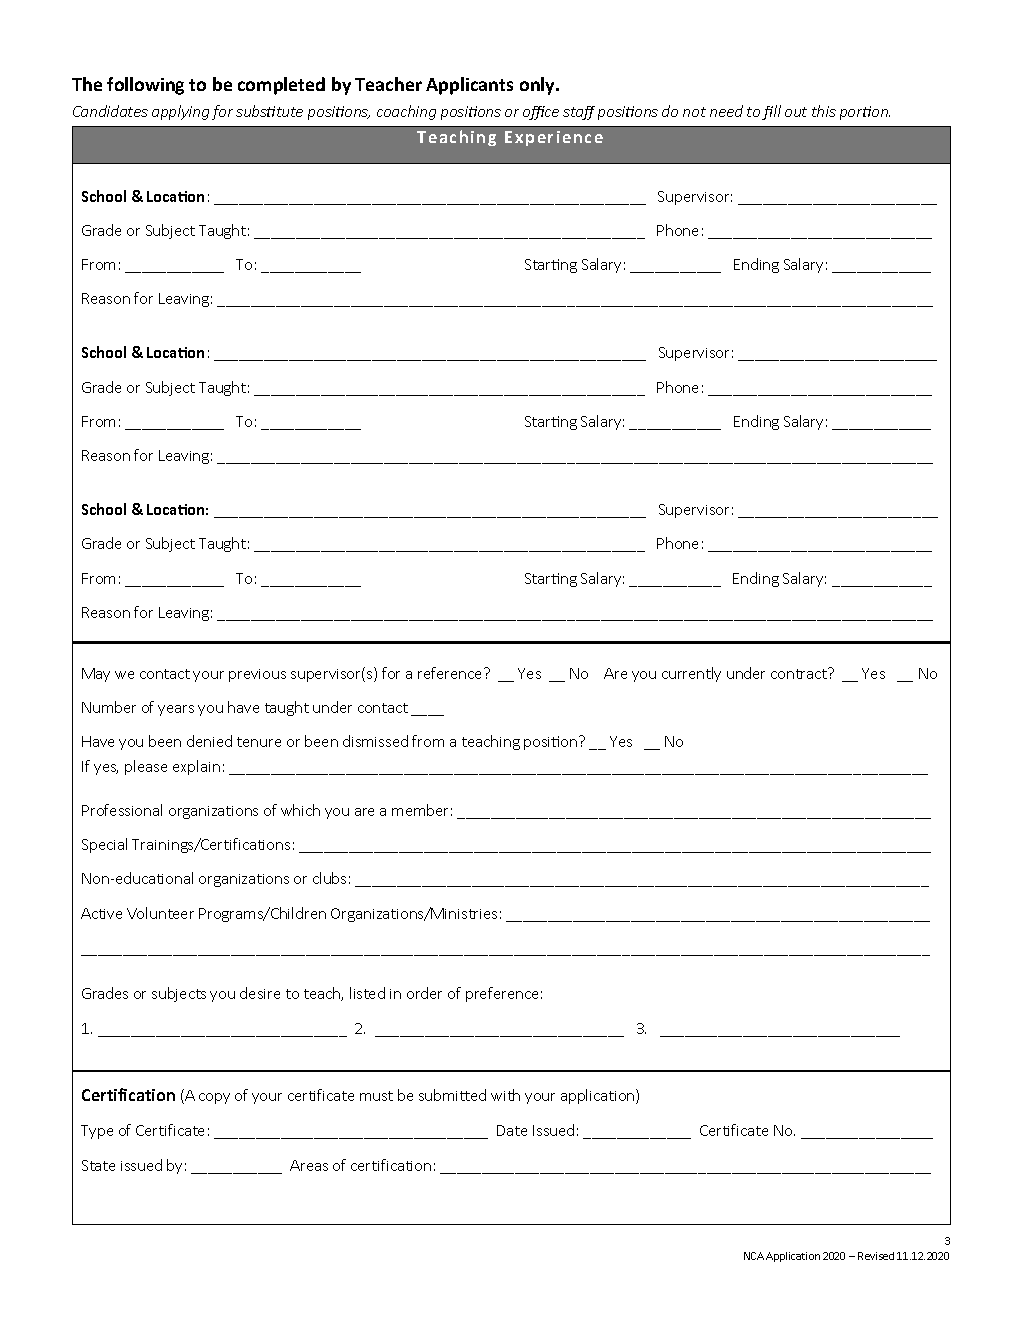 This screenshot has height=1324, width=1023. What do you see at coordinates (452, 1095) in the screenshot?
I see `submitted` at bounding box center [452, 1095].
